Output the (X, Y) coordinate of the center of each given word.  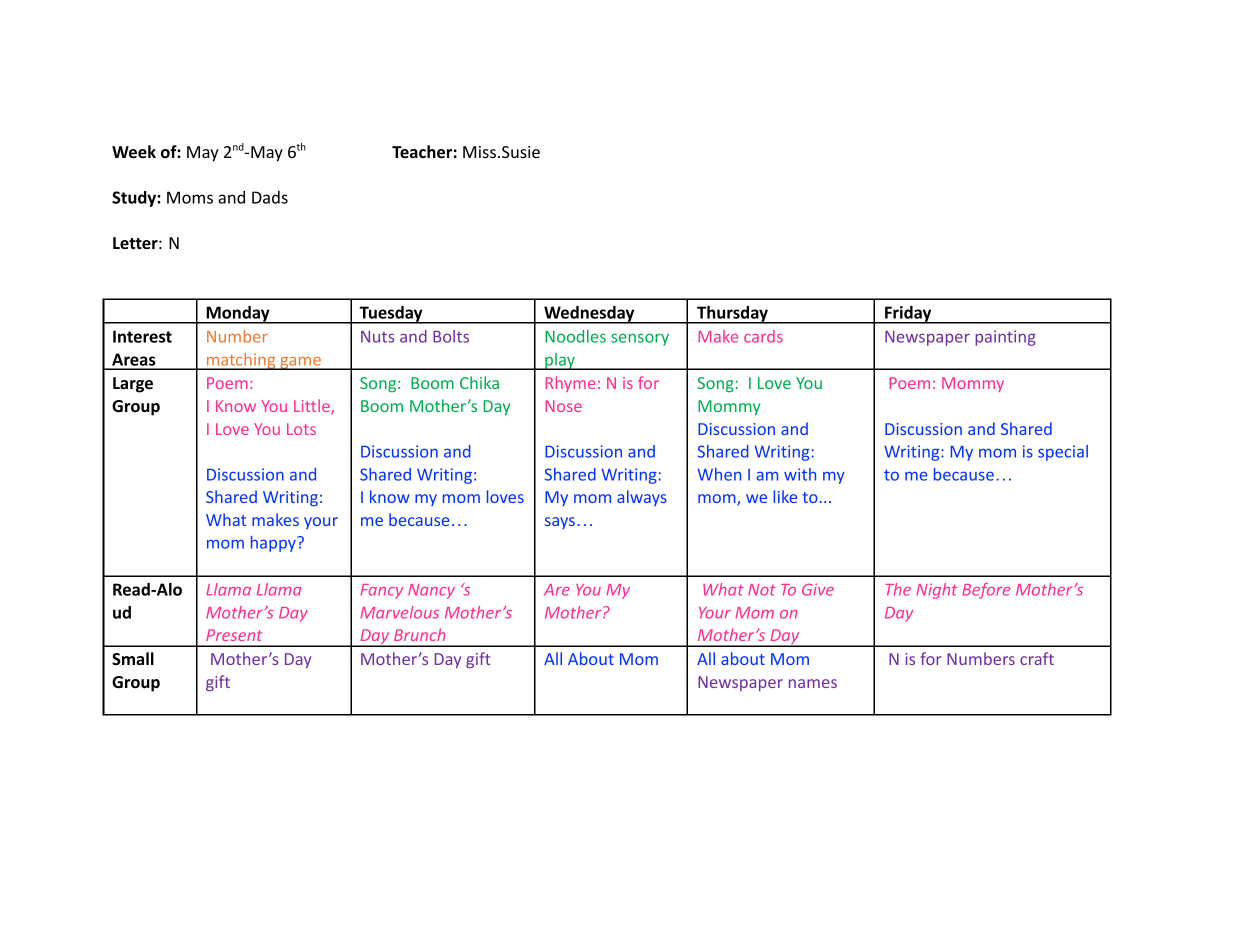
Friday (908, 315)
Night (936, 591)
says (560, 523)
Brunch (419, 634)
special (1063, 453)
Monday (238, 315)
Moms (190, 197)
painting (1005, 338)
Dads (270, 197)
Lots (301, 429)
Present (234, 635)
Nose (564, 406)
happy (274, 544)
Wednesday (589, 315)
